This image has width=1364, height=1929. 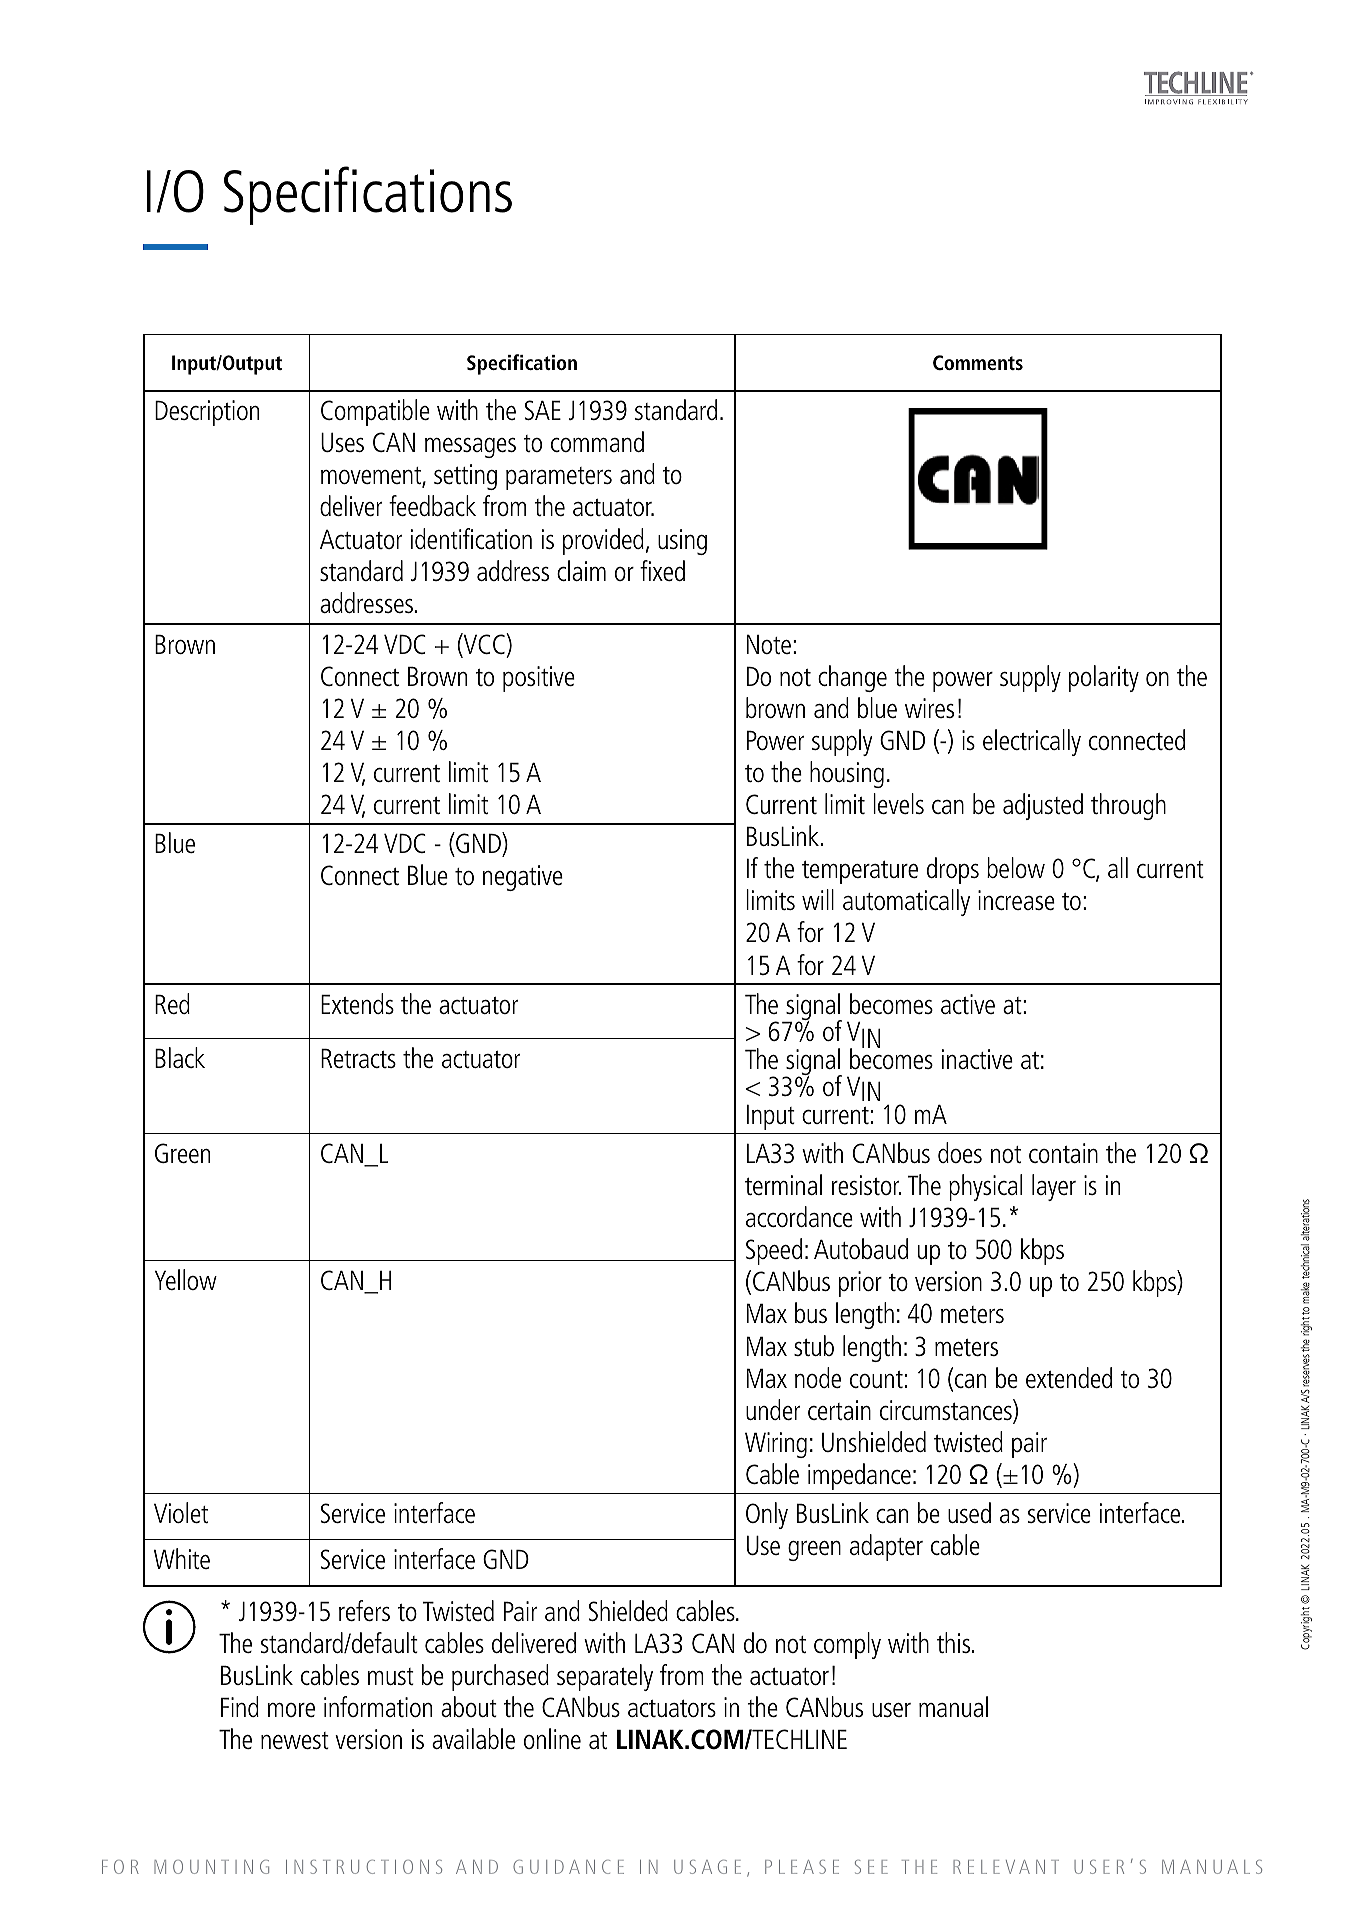 I want to click on GUIDANCE, so click(x=568, y=1867).
